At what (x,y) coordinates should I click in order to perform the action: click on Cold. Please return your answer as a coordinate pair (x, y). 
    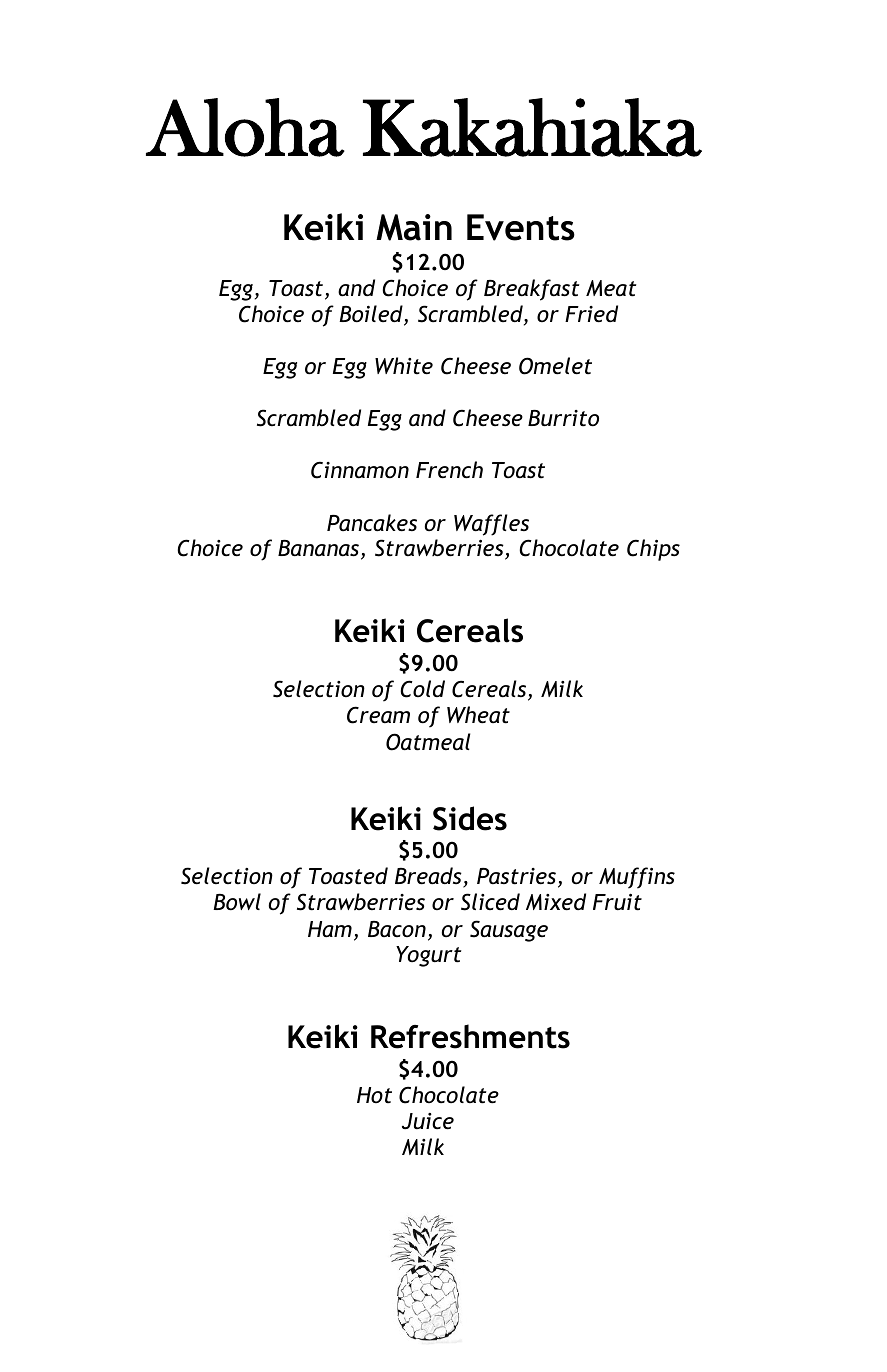
    Looking at the image, I should click on (422, 689).
